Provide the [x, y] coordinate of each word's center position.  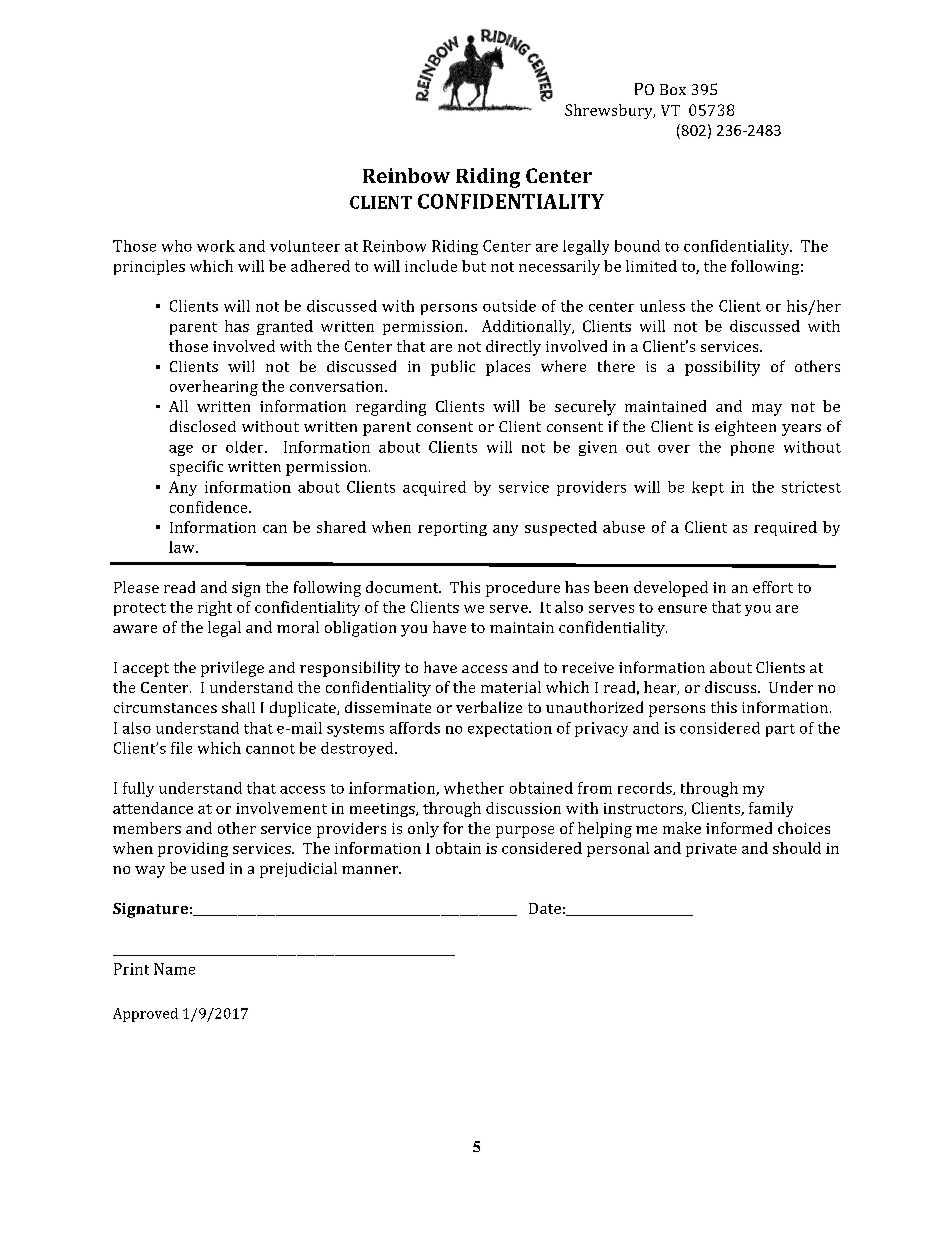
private [711, 850]
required [785, 528]
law [183, 547]
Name [174, 969]
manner [371, 870]
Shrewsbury [610, 111]
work [216, 246]
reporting [452, 529]
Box [673, 89]
